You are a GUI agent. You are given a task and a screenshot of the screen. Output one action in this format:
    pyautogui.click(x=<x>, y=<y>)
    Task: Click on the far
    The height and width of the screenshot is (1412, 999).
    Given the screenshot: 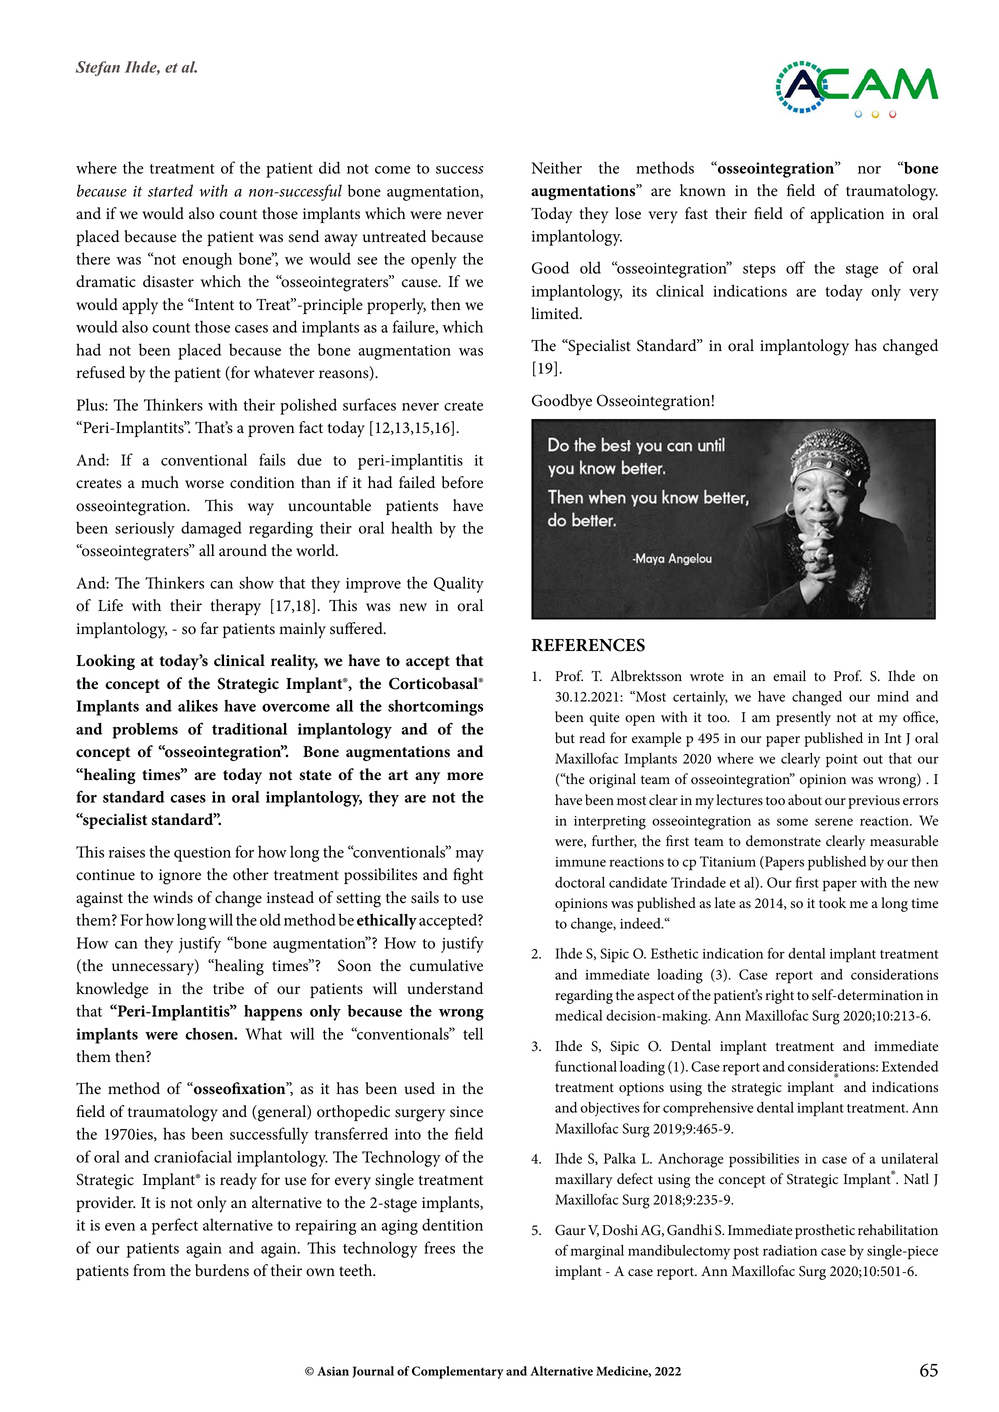 What is the action you would take?
    pyautogui.click(x=210, y=628)
